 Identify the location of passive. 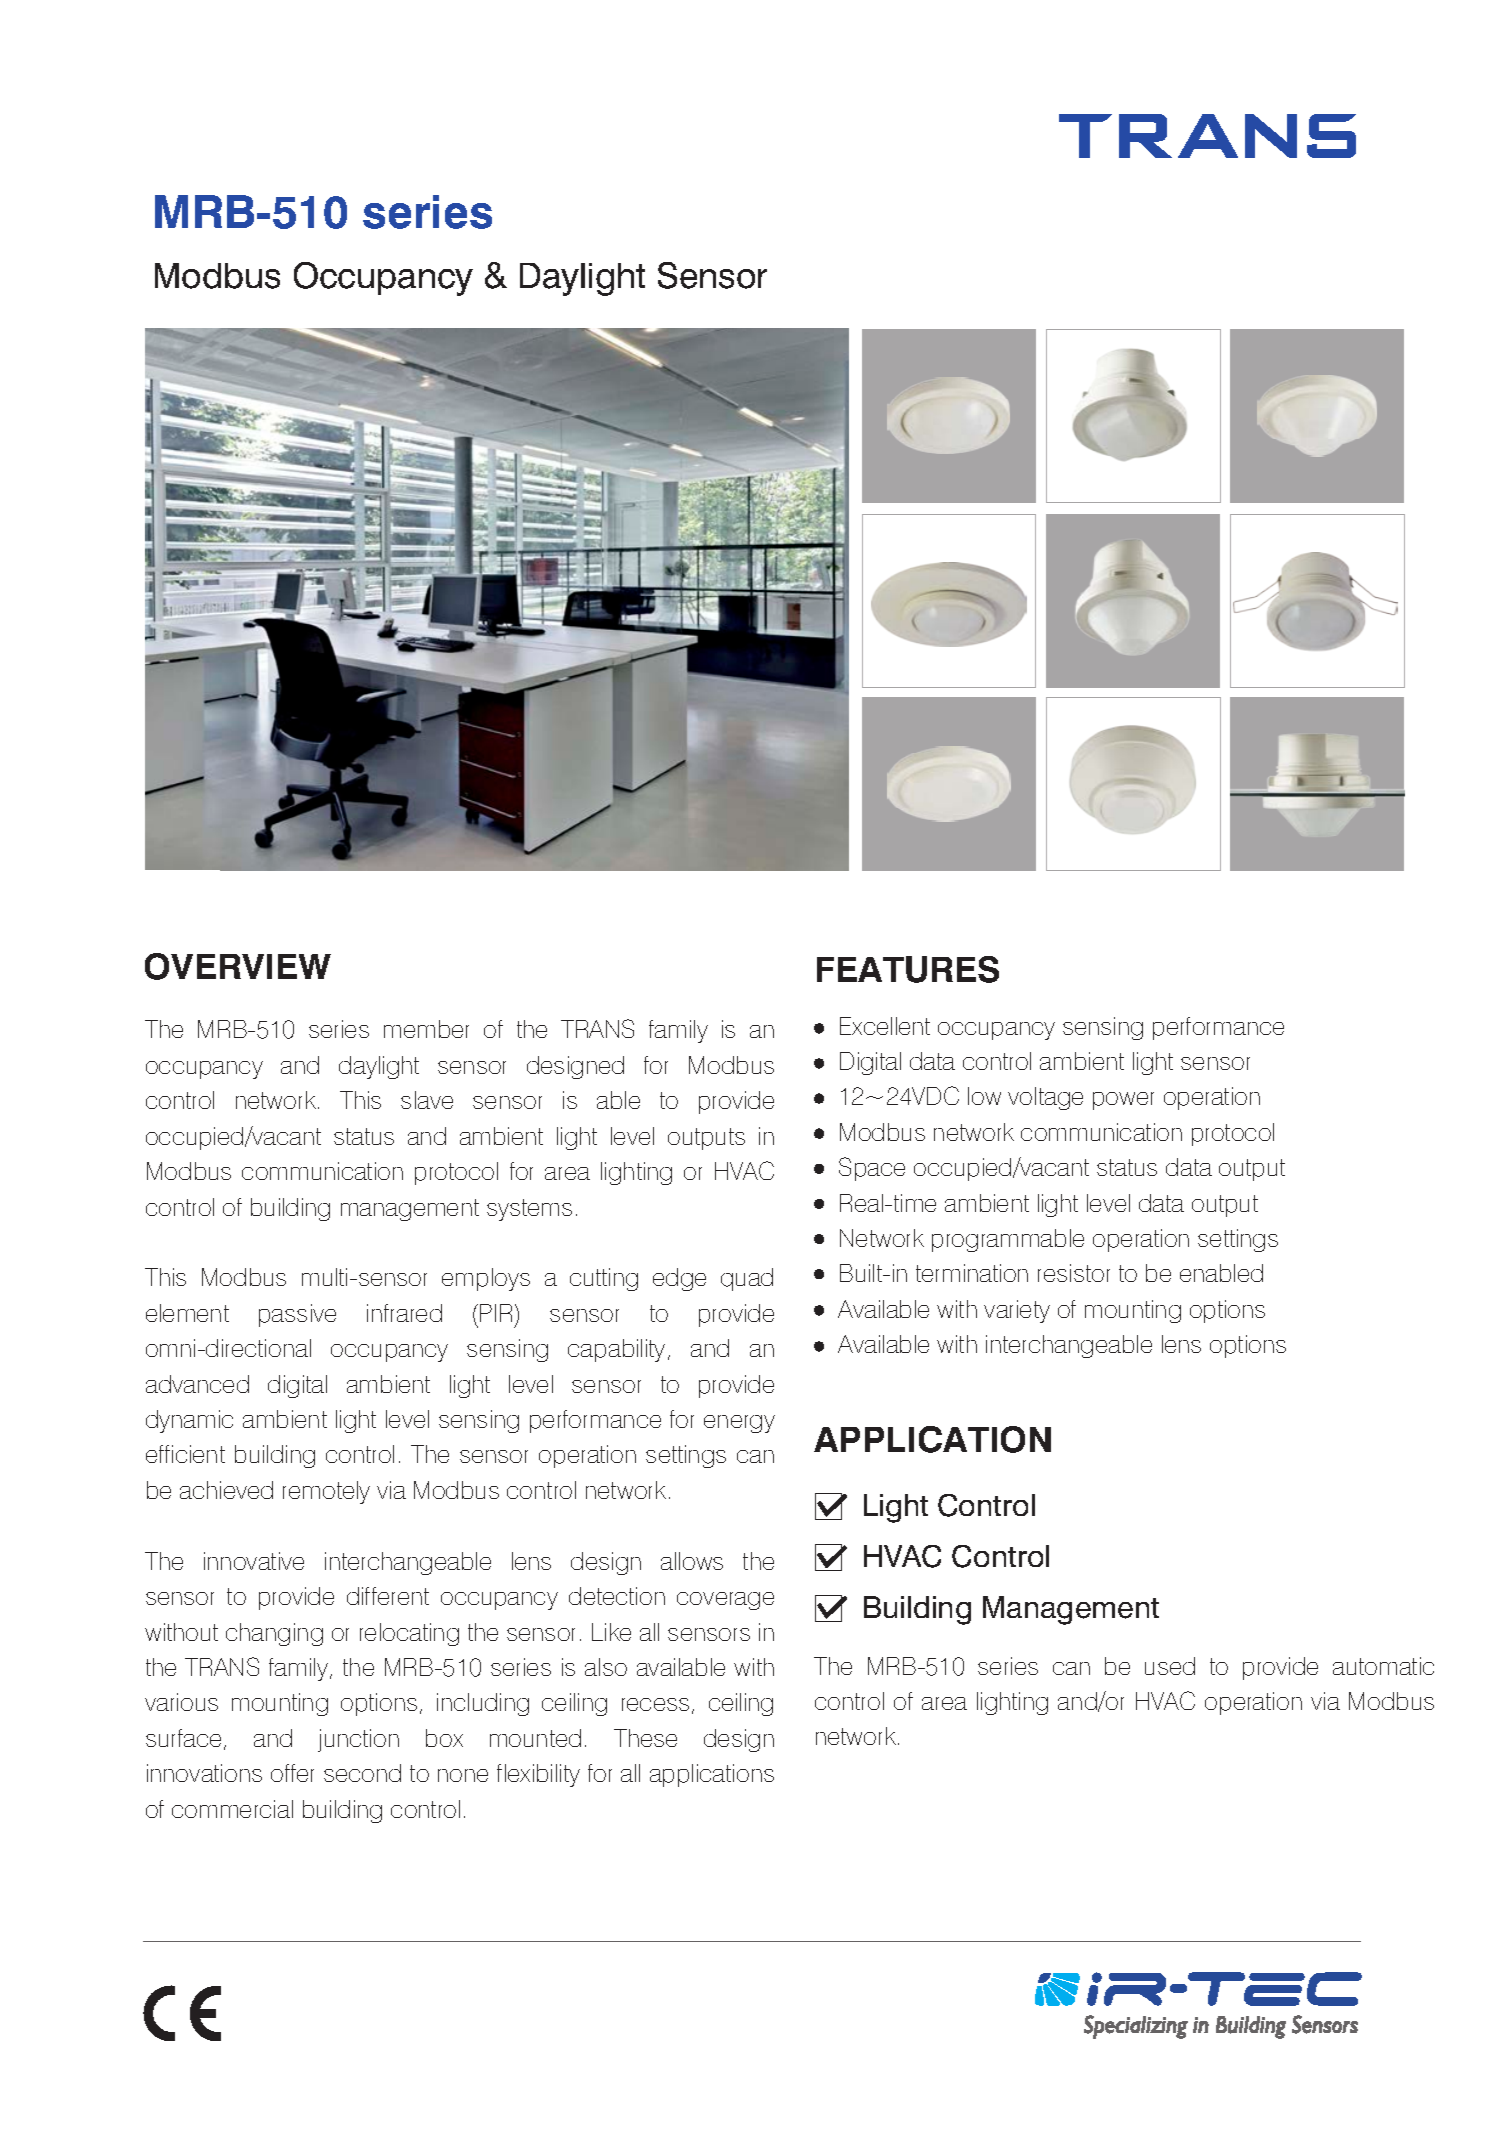
(297, 1315).
